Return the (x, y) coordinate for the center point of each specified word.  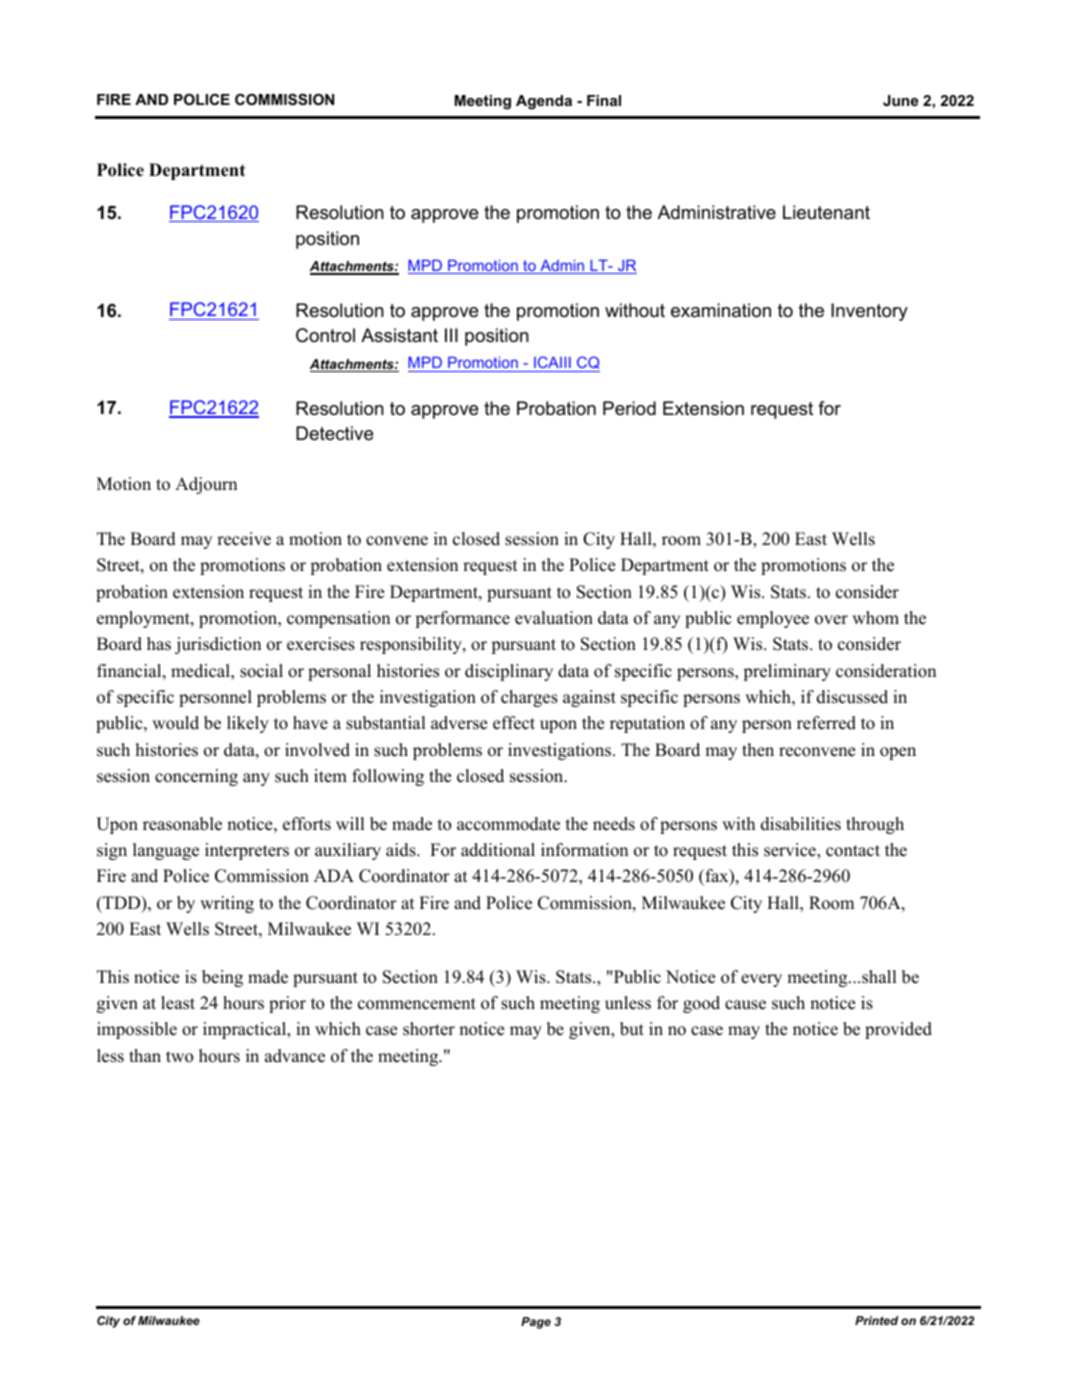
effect (514, 723)
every (761, 980)
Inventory (869, 312)
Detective (335, 433)
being (222, 978)
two (179, 1057)
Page (536, 1323)
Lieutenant (826, 212)
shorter (429, 1029)
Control (325, 335)
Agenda (544, 102)
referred (826, 723)
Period (629, 408)
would (175, 723)
